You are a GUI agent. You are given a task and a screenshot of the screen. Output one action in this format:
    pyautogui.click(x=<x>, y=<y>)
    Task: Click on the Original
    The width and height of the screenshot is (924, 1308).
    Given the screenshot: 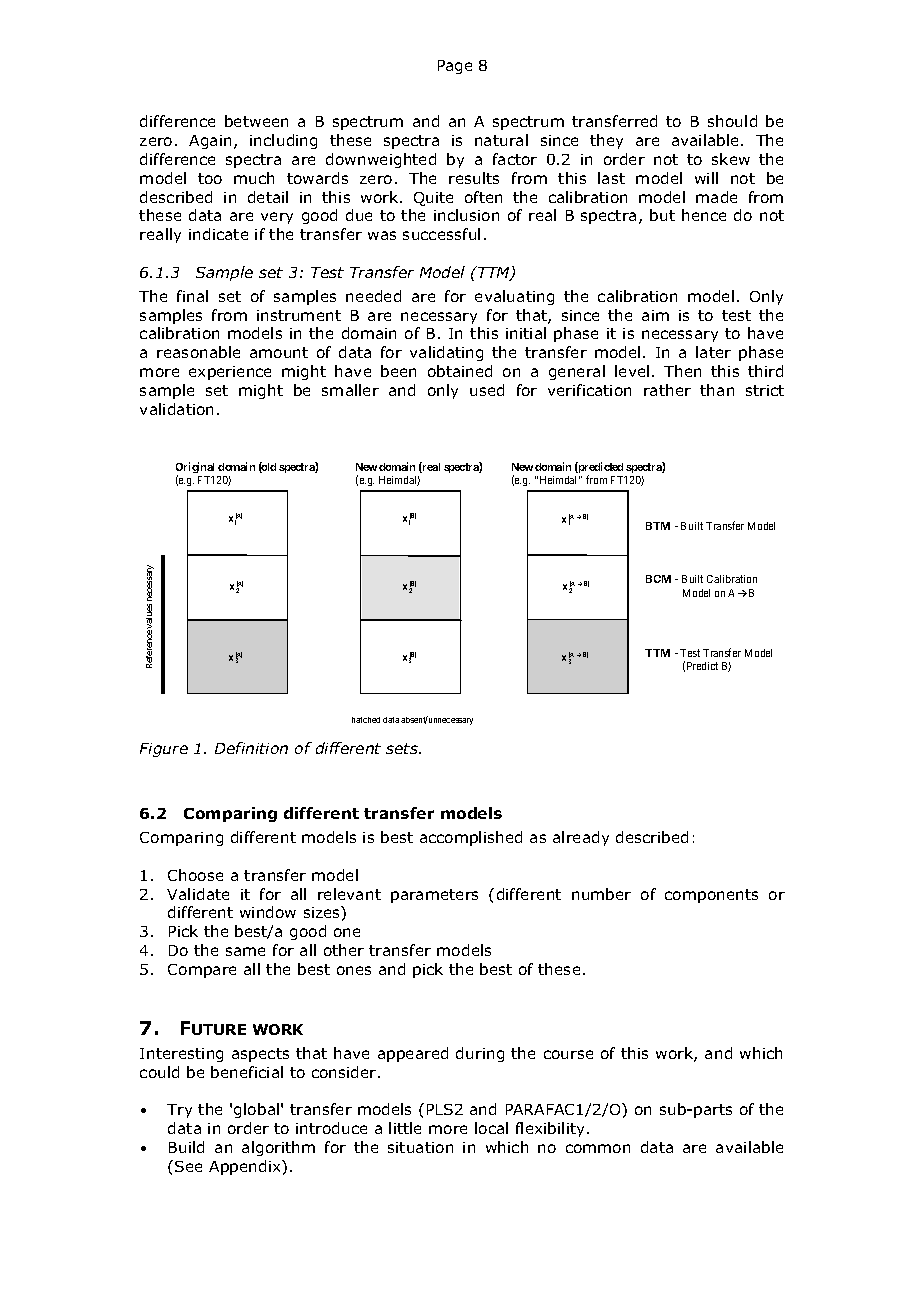 What is the action you would take?
    pyautogui.click(x=195, y=469)
